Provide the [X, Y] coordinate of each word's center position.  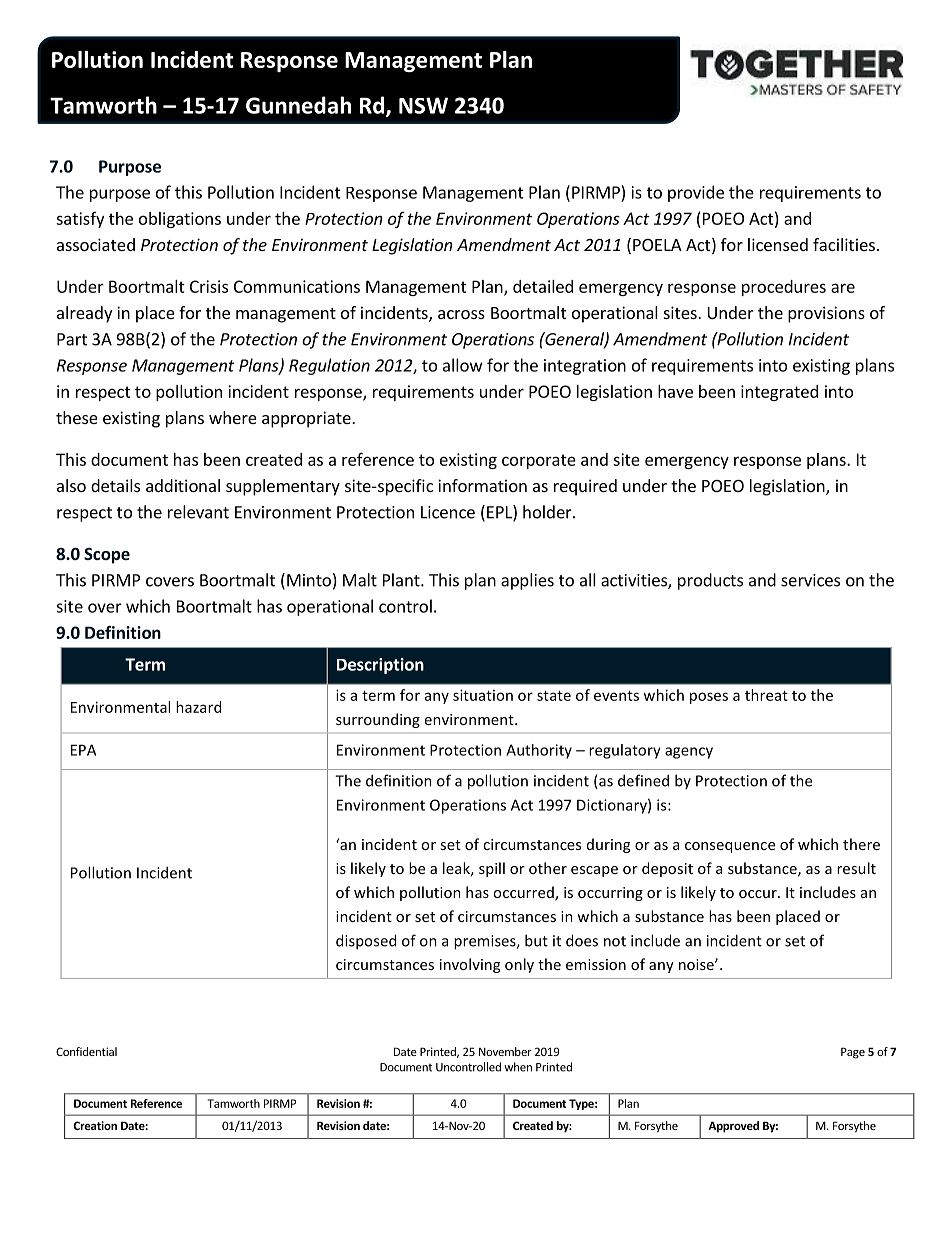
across [461, 314]
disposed [366, 942]
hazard [198, 707]
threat [766, 695]
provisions [826, 314]
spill [492, 869]
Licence [448, 512]
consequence [730, 847]
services [810, 580]
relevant [198, 512]
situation [483, 695]
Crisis [209, 286]
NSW [423, 105]
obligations [180, 220]
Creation [95, 1125]
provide [696, 193]
